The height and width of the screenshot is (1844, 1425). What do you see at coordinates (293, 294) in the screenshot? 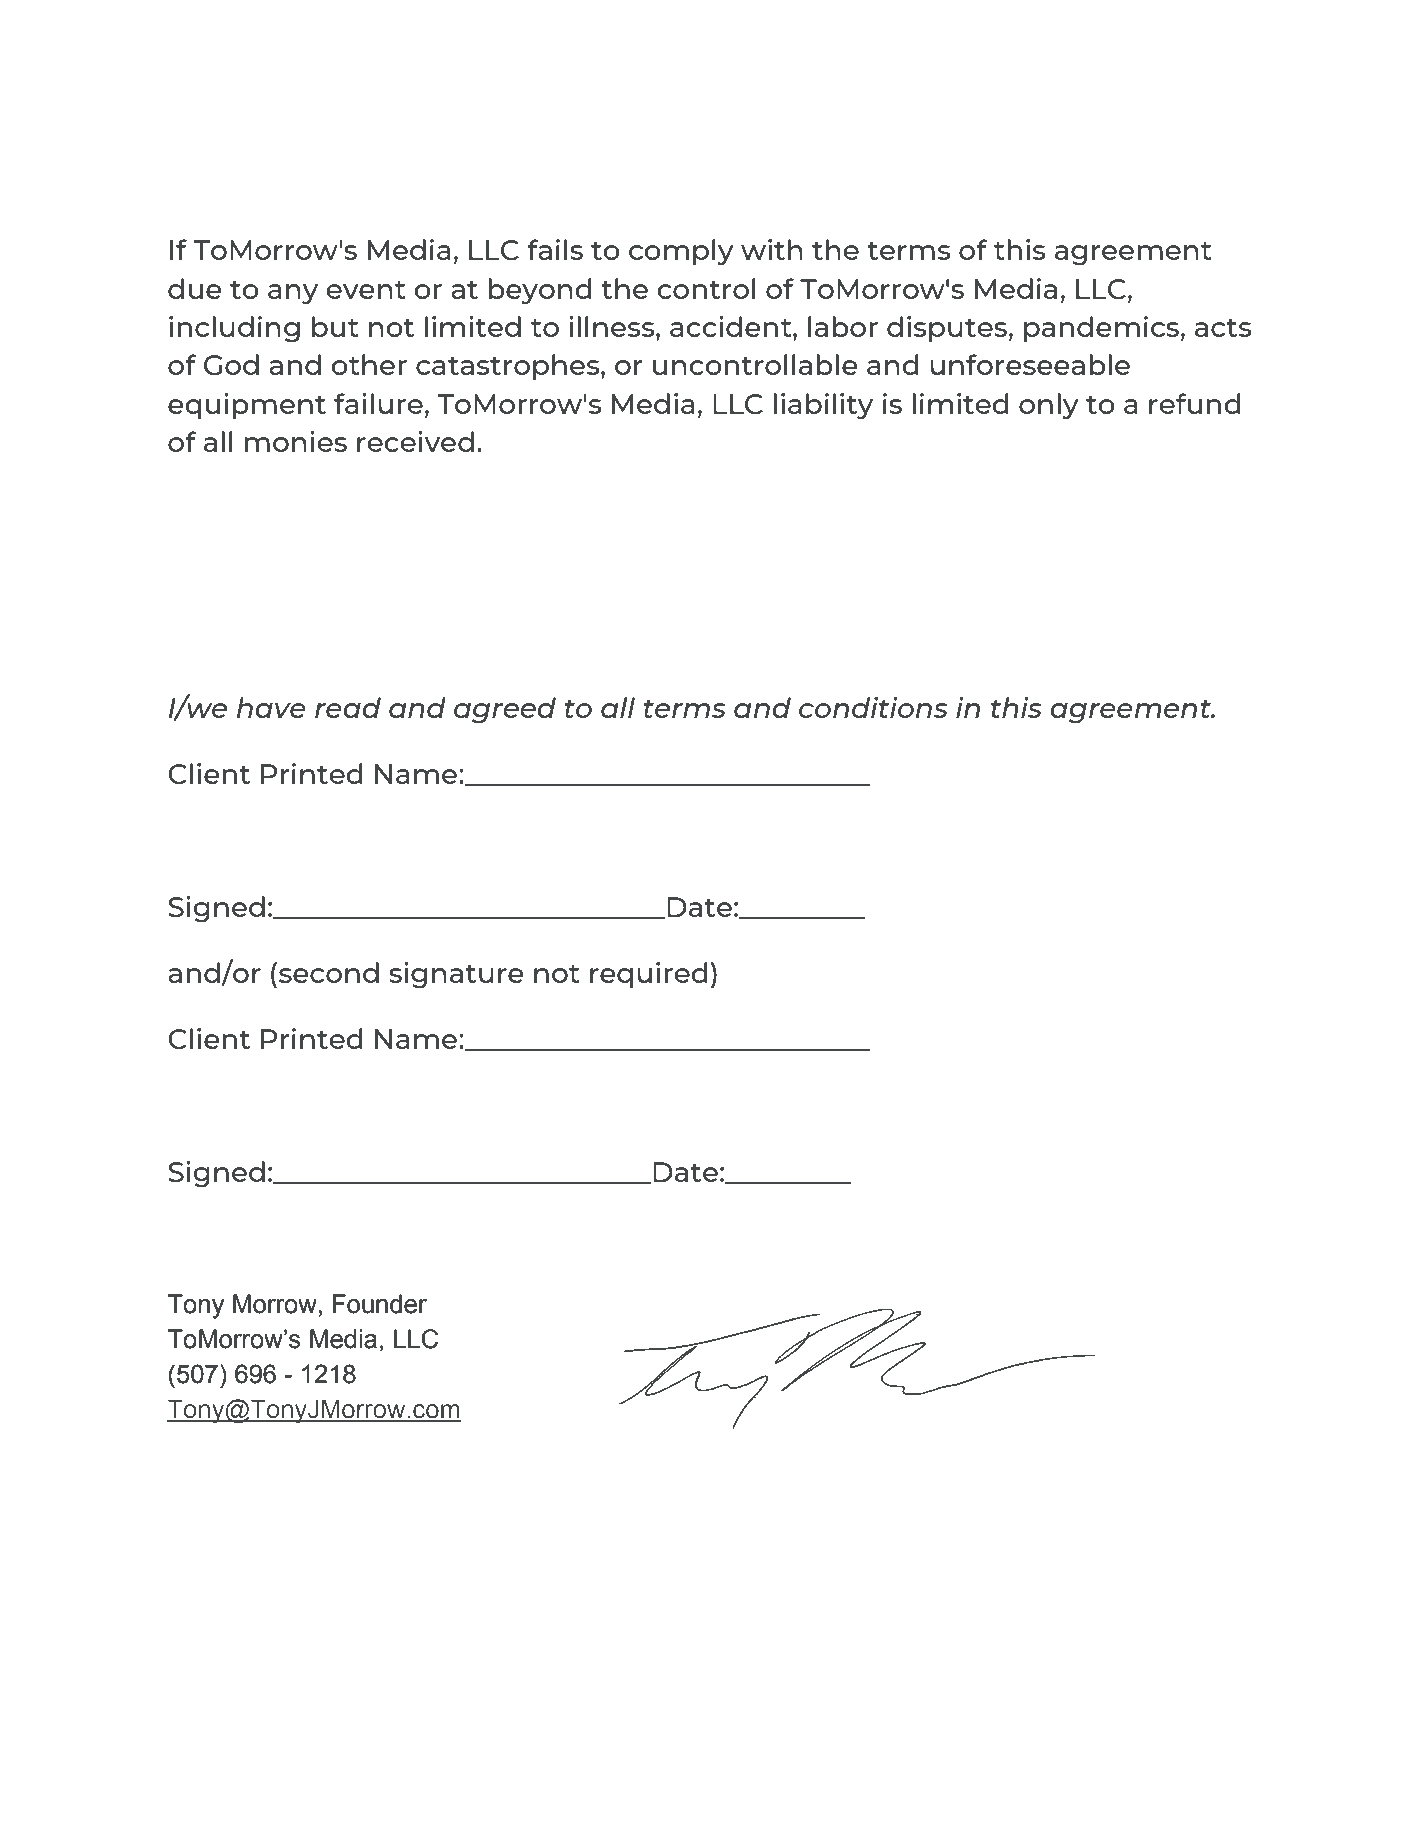
I see `any` at bounding box center [293, 294].
